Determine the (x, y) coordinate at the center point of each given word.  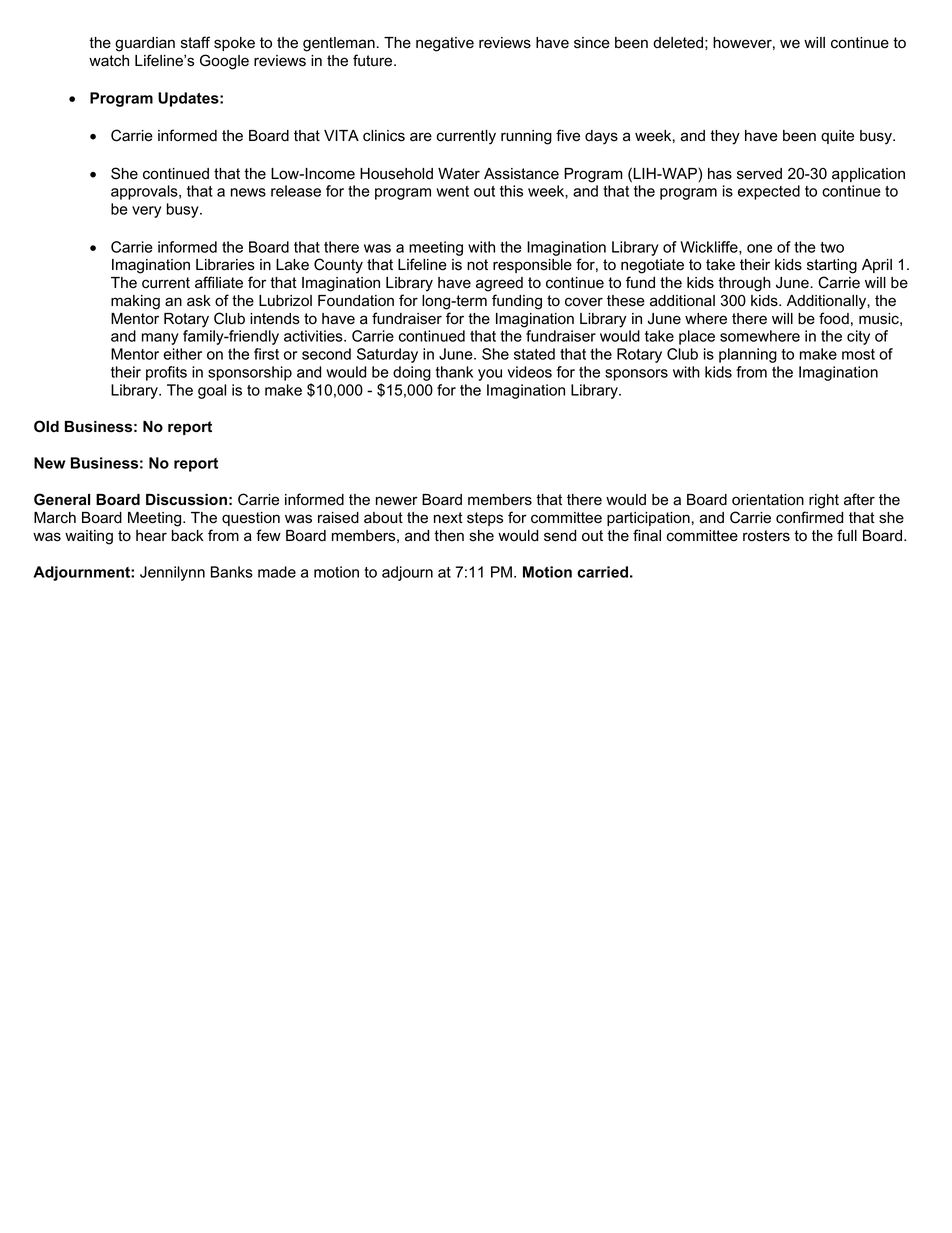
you (490, 375)
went (452, 191)
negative (445, 44)
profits (166, 373)
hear (151, 536)
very (146, 212)
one (759, 248)
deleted (678, 43)
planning (748, 355)
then (449, 536)
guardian (145, 44)
